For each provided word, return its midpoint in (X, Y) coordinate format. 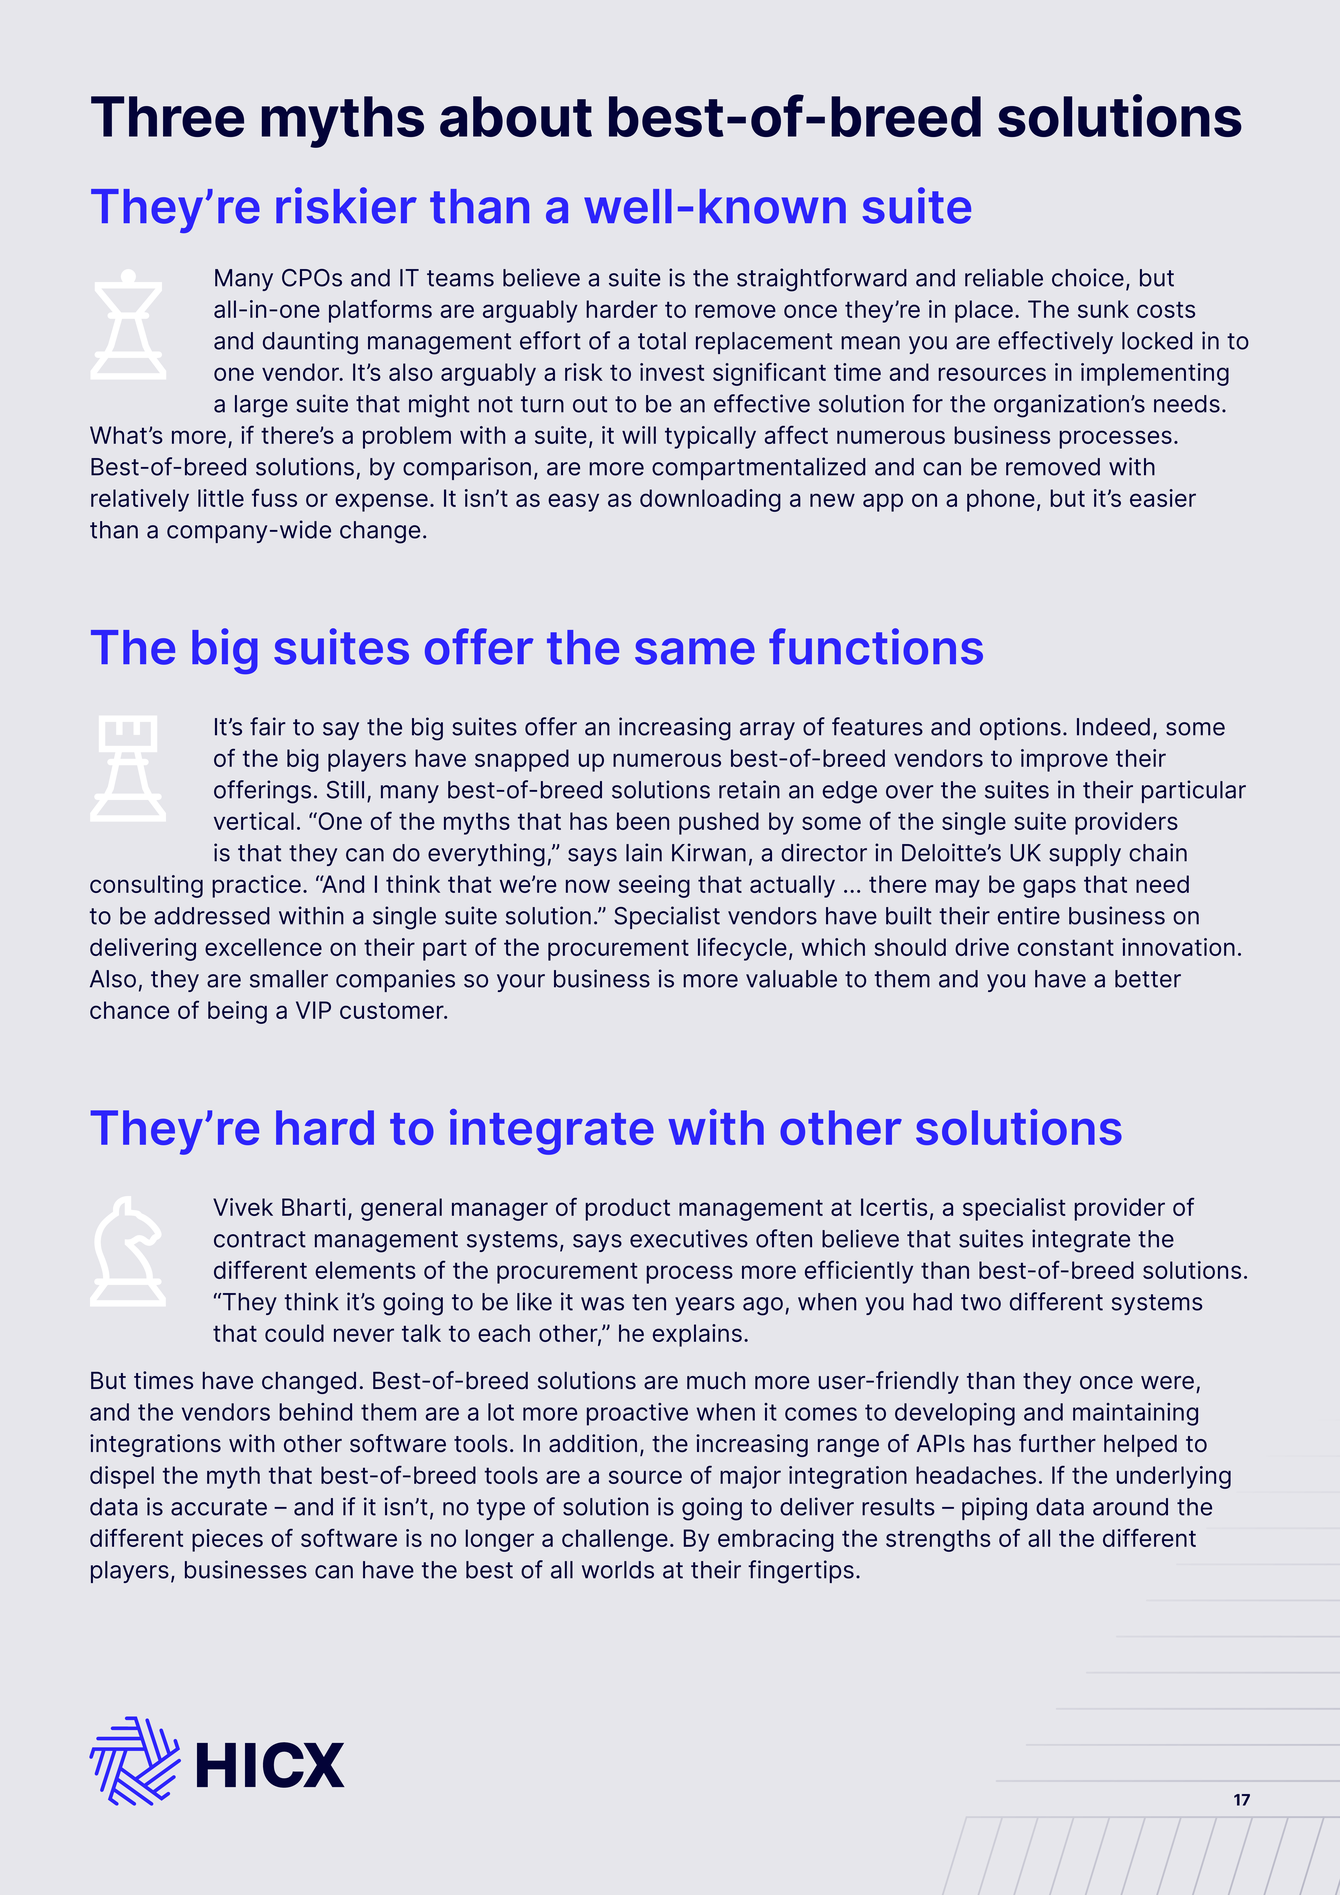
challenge (615, 1540)
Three (167, 116)
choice (1088, 277)
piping (994, 1509)
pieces (227, 1540)
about (516, 116)
